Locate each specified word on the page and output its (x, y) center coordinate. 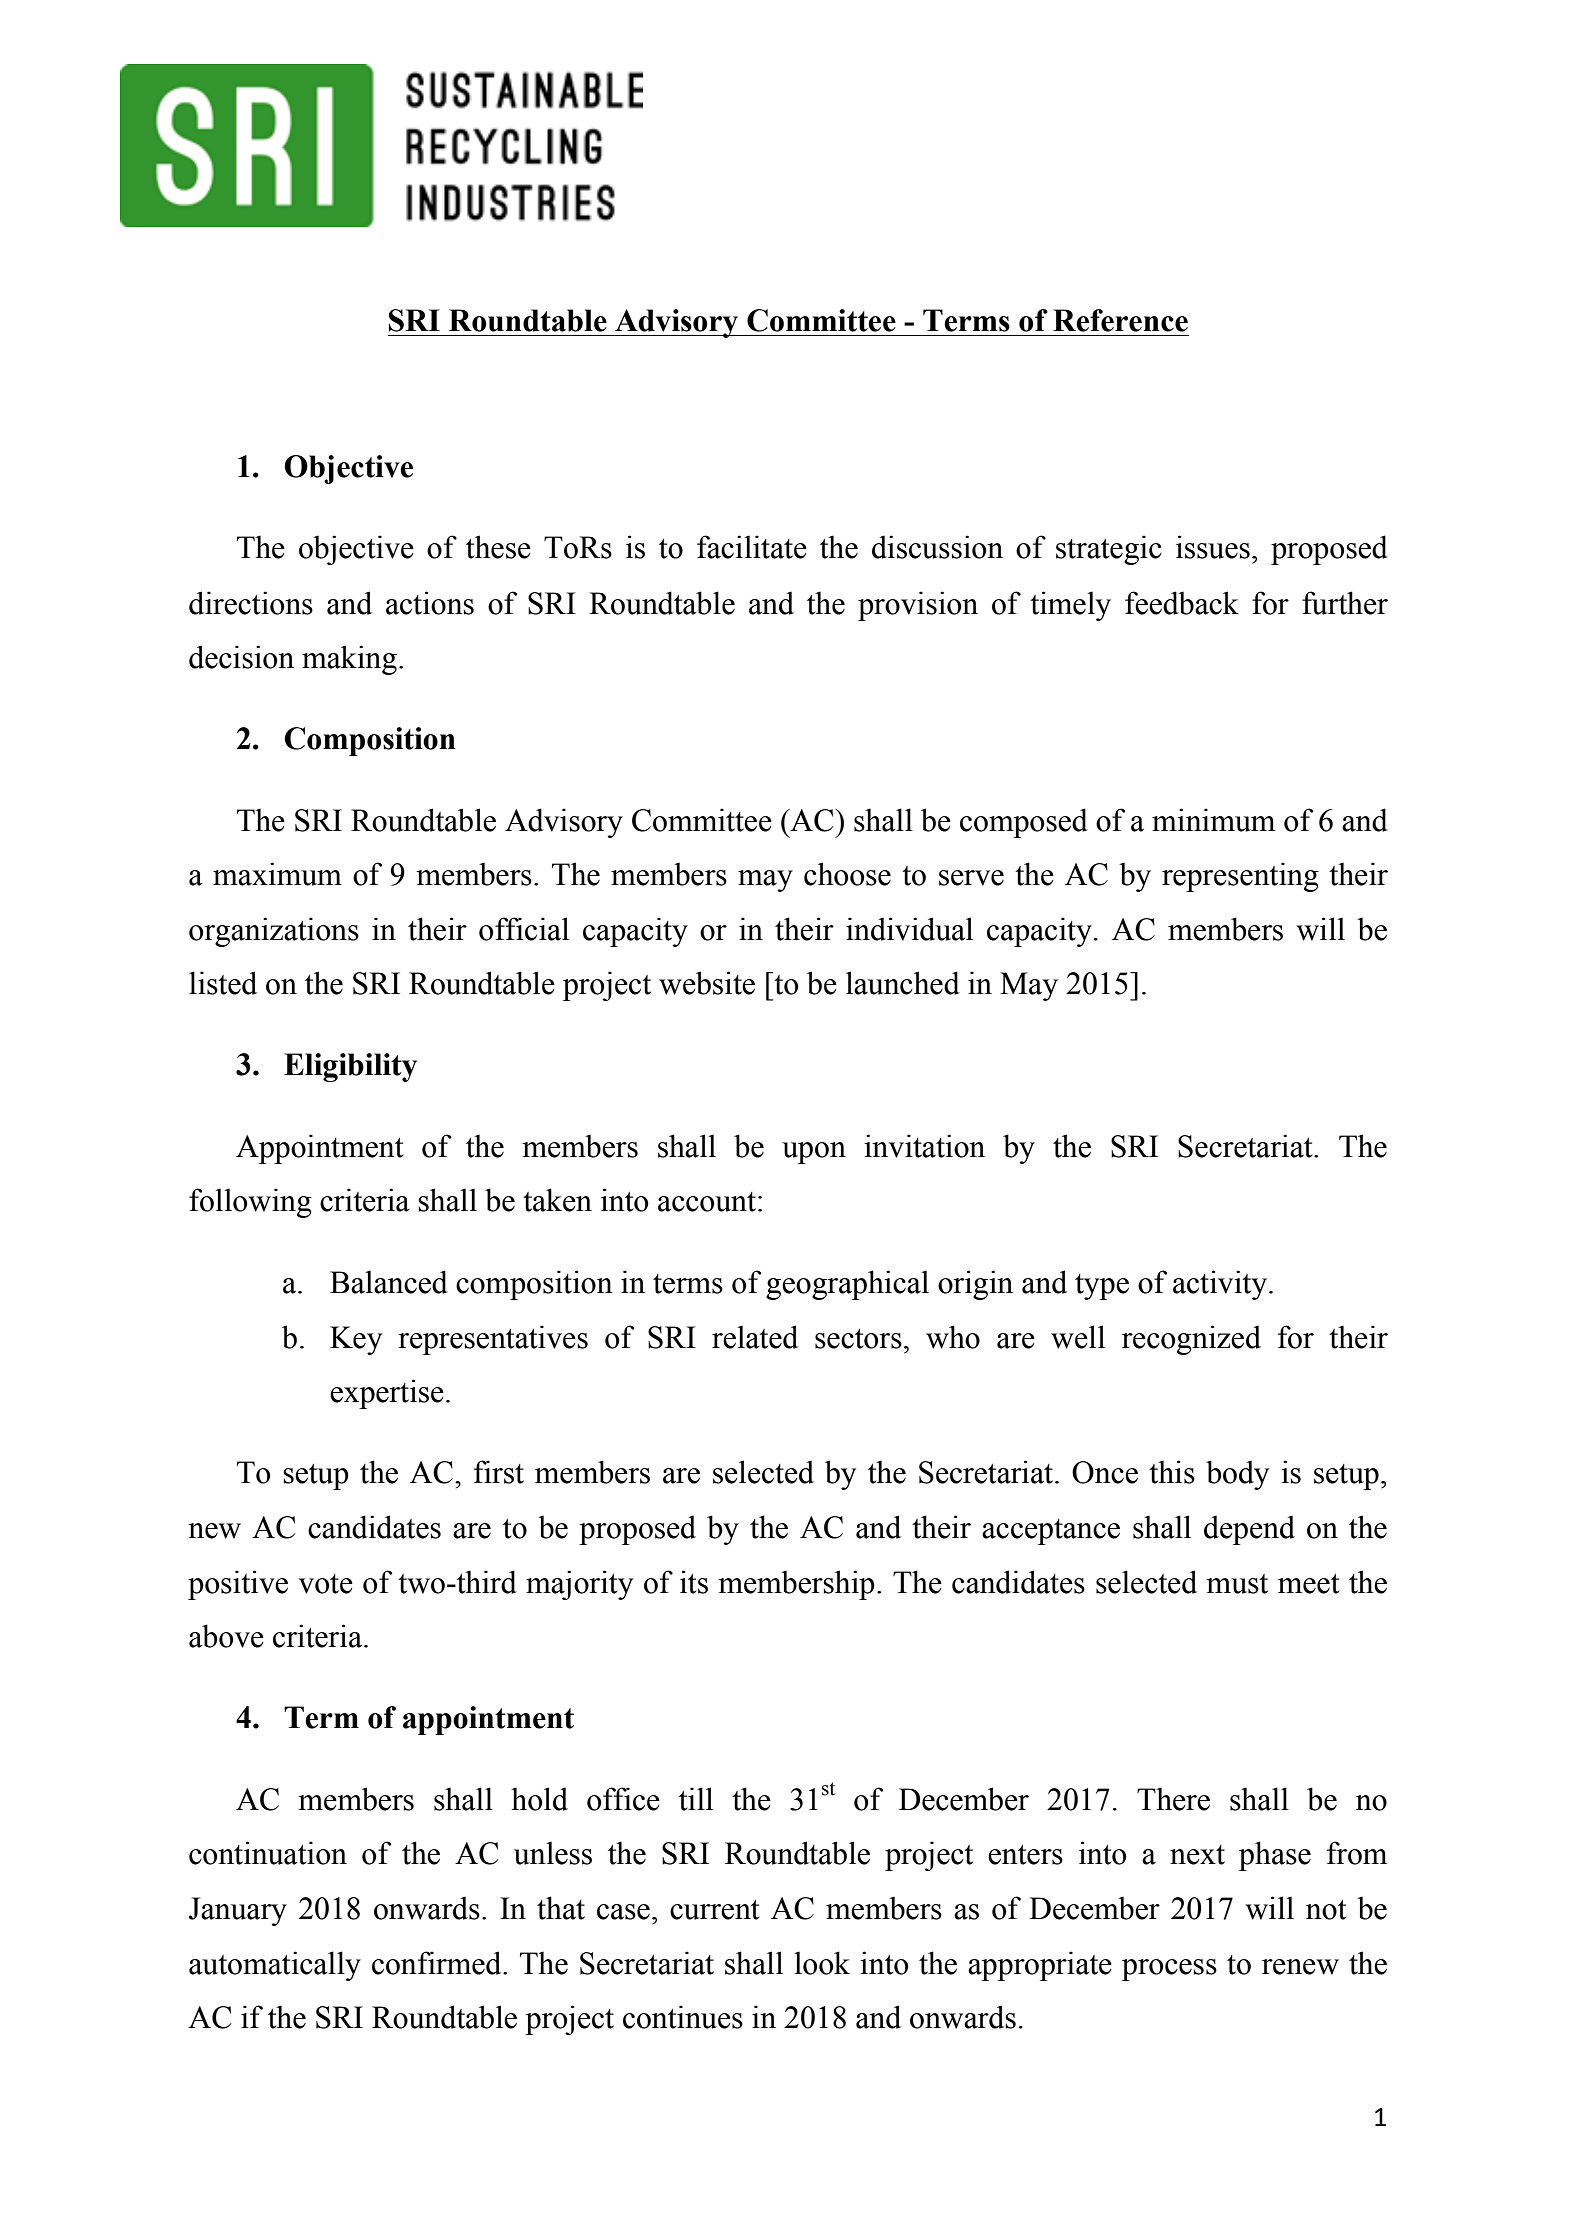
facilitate (752, 547)
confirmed (438, 1963)
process (1169, 1970)
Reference (1120, 320)
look (822, 1963)
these (498, 547)
